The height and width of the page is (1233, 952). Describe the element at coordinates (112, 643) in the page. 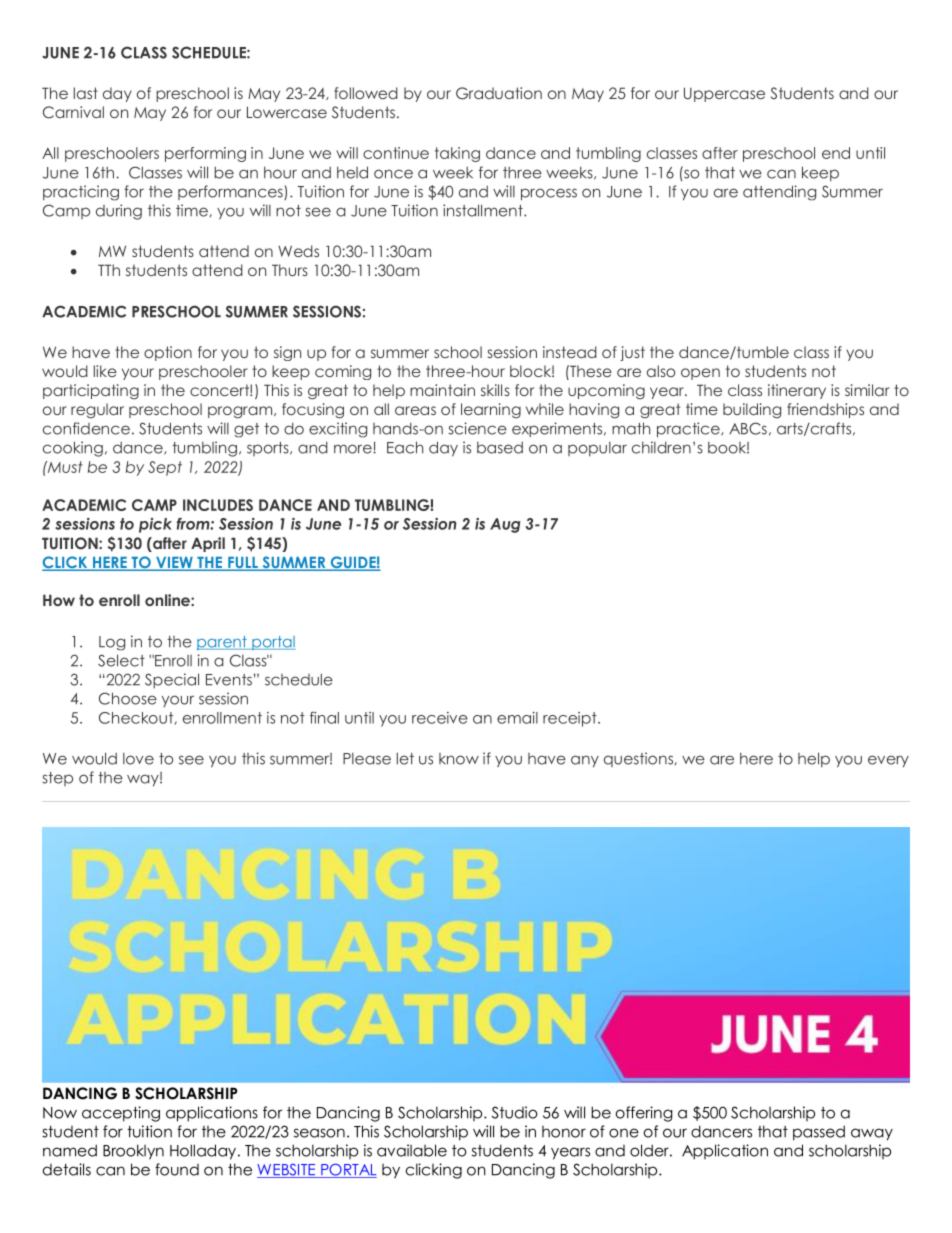

I see `Log` at that location.
